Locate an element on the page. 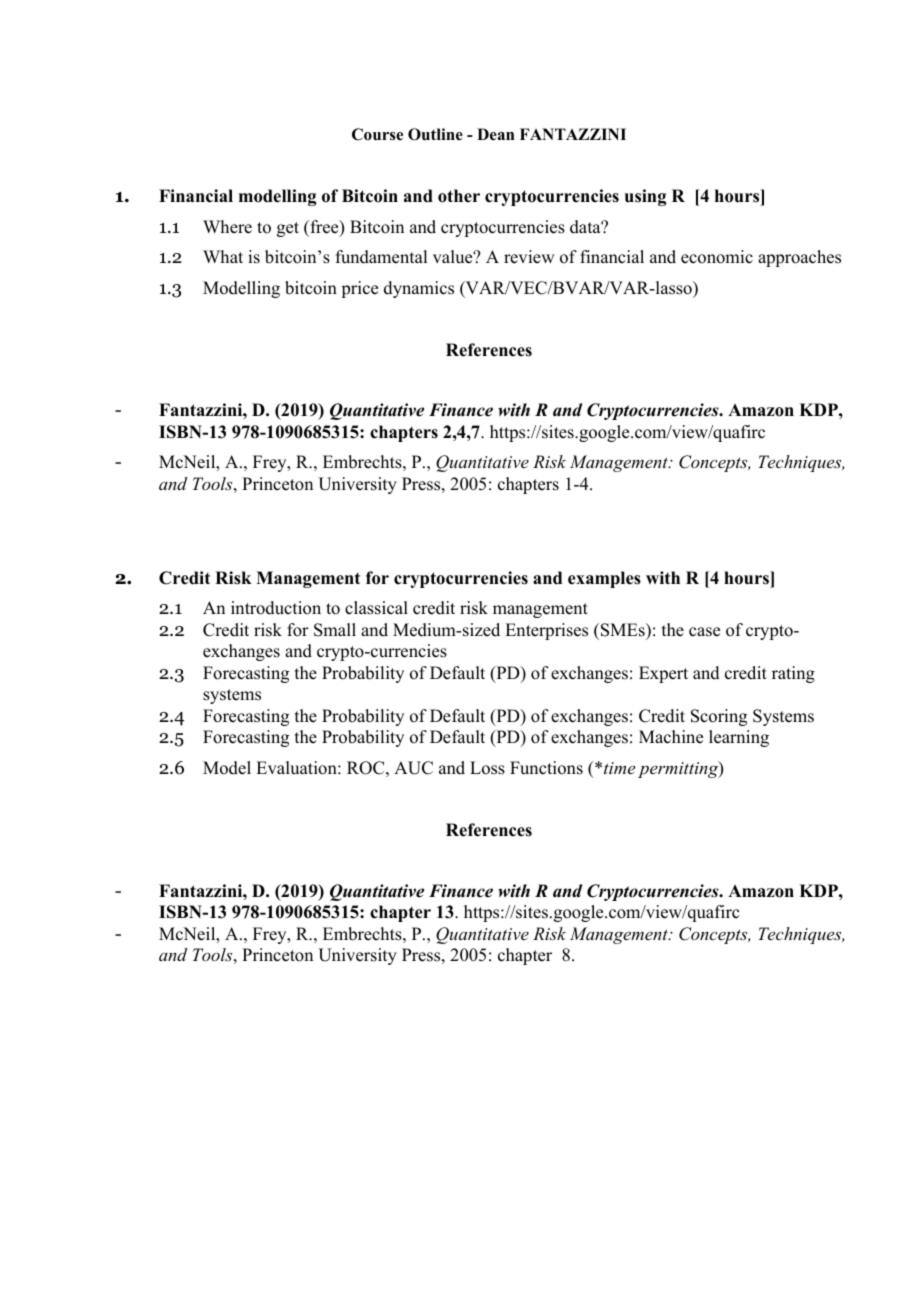  learning is located at coordinates (739, 738).
